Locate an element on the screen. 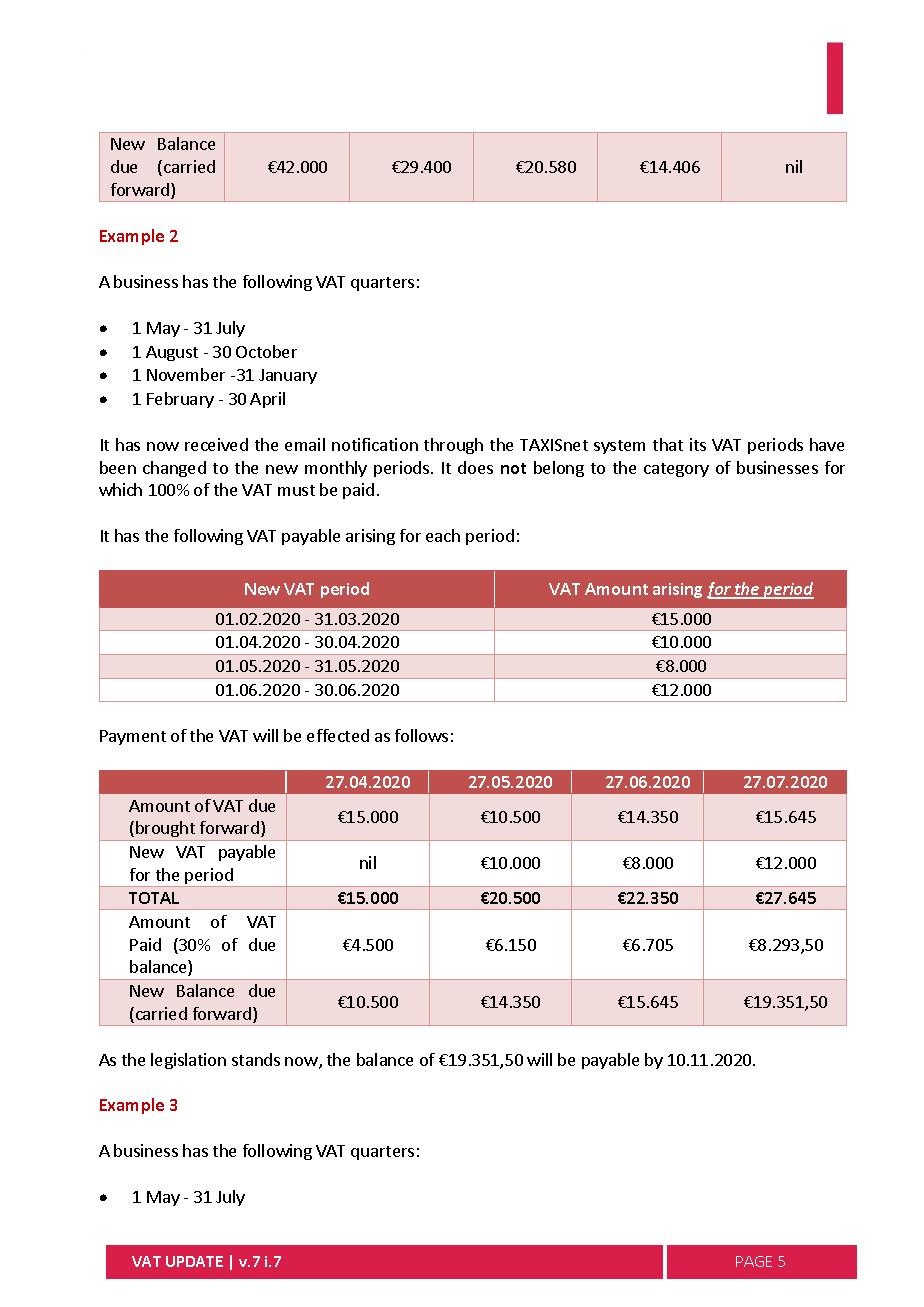 This screenshot has width=924, height=1307. effected is located at coordinates (338, 735).
